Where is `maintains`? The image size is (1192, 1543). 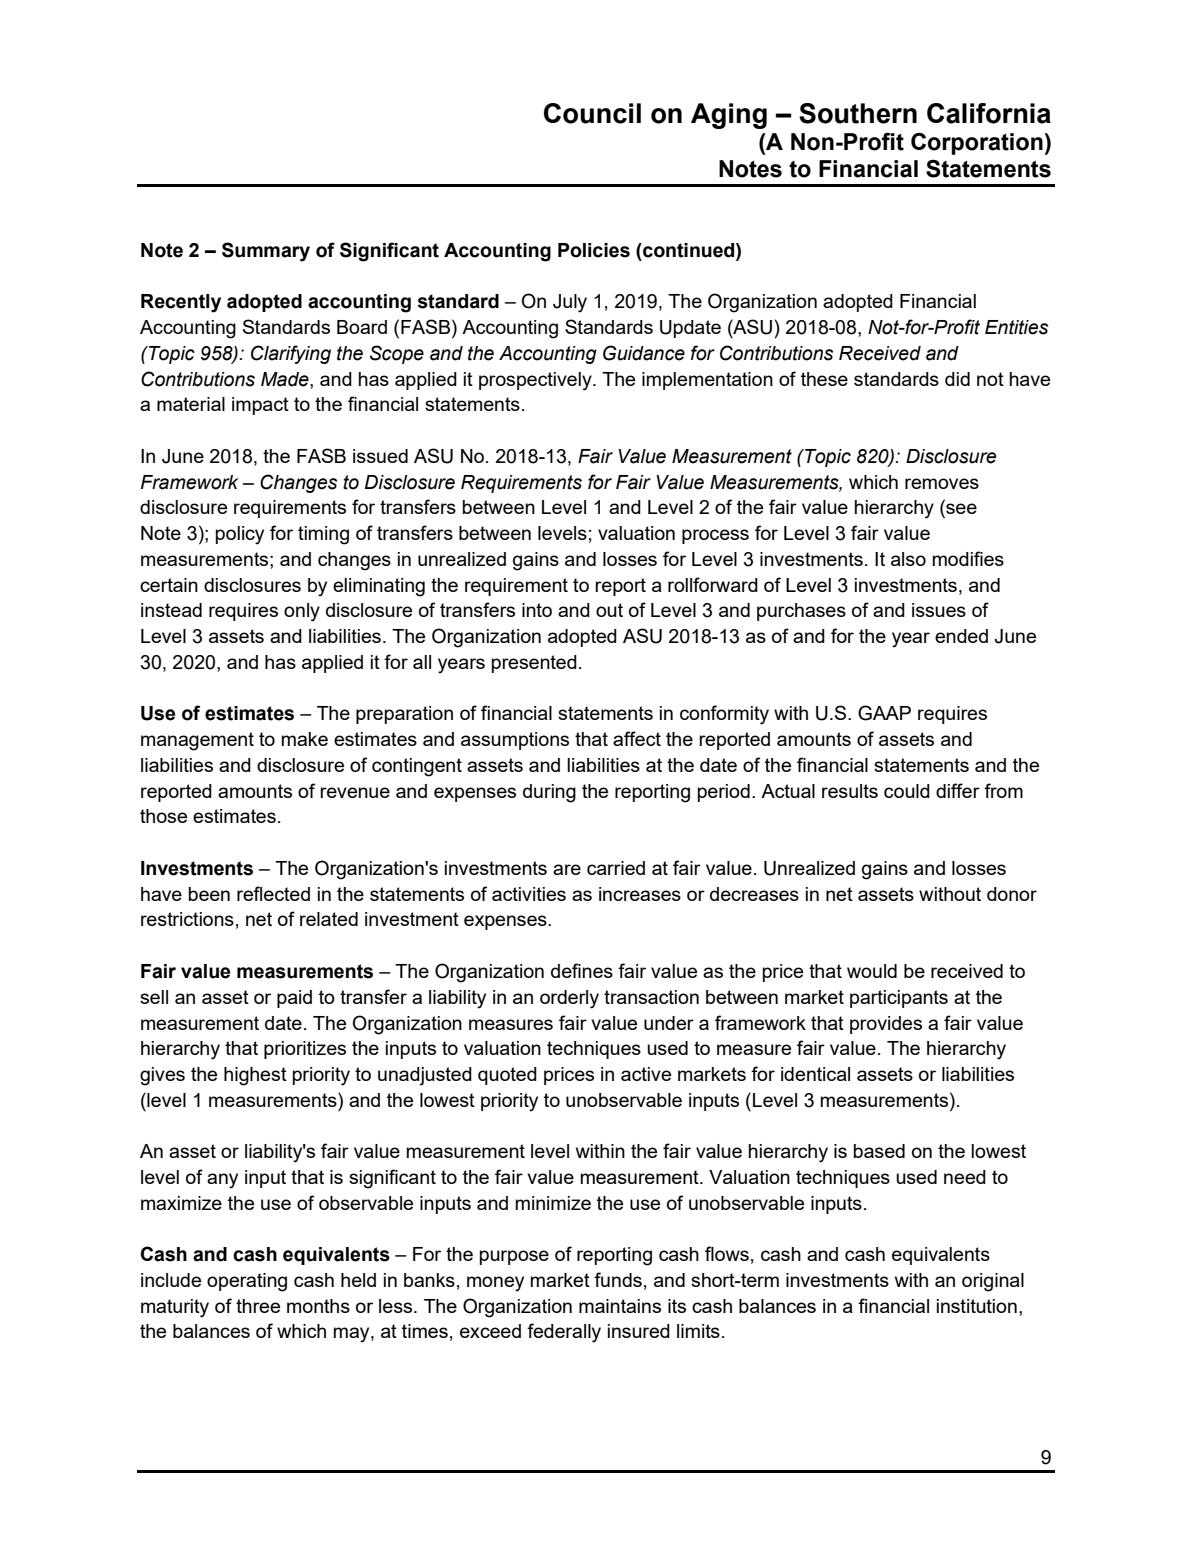
maintains is located at coordinates (620, 1306).
